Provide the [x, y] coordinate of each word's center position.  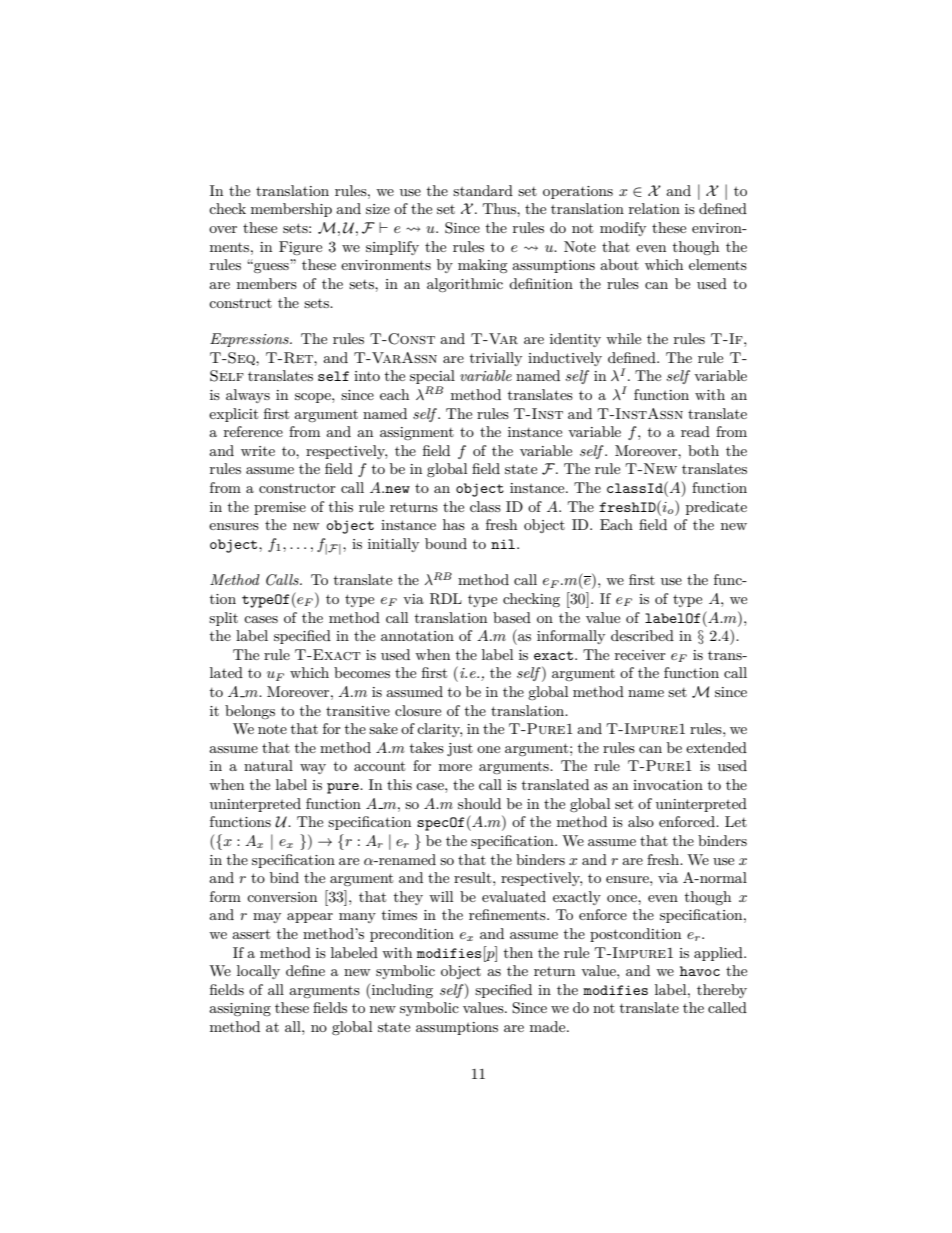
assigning [240, 1009]
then [518, 952]
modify [623, 229]
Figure [300, 248]
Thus [500, 208]
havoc [700, 971]
